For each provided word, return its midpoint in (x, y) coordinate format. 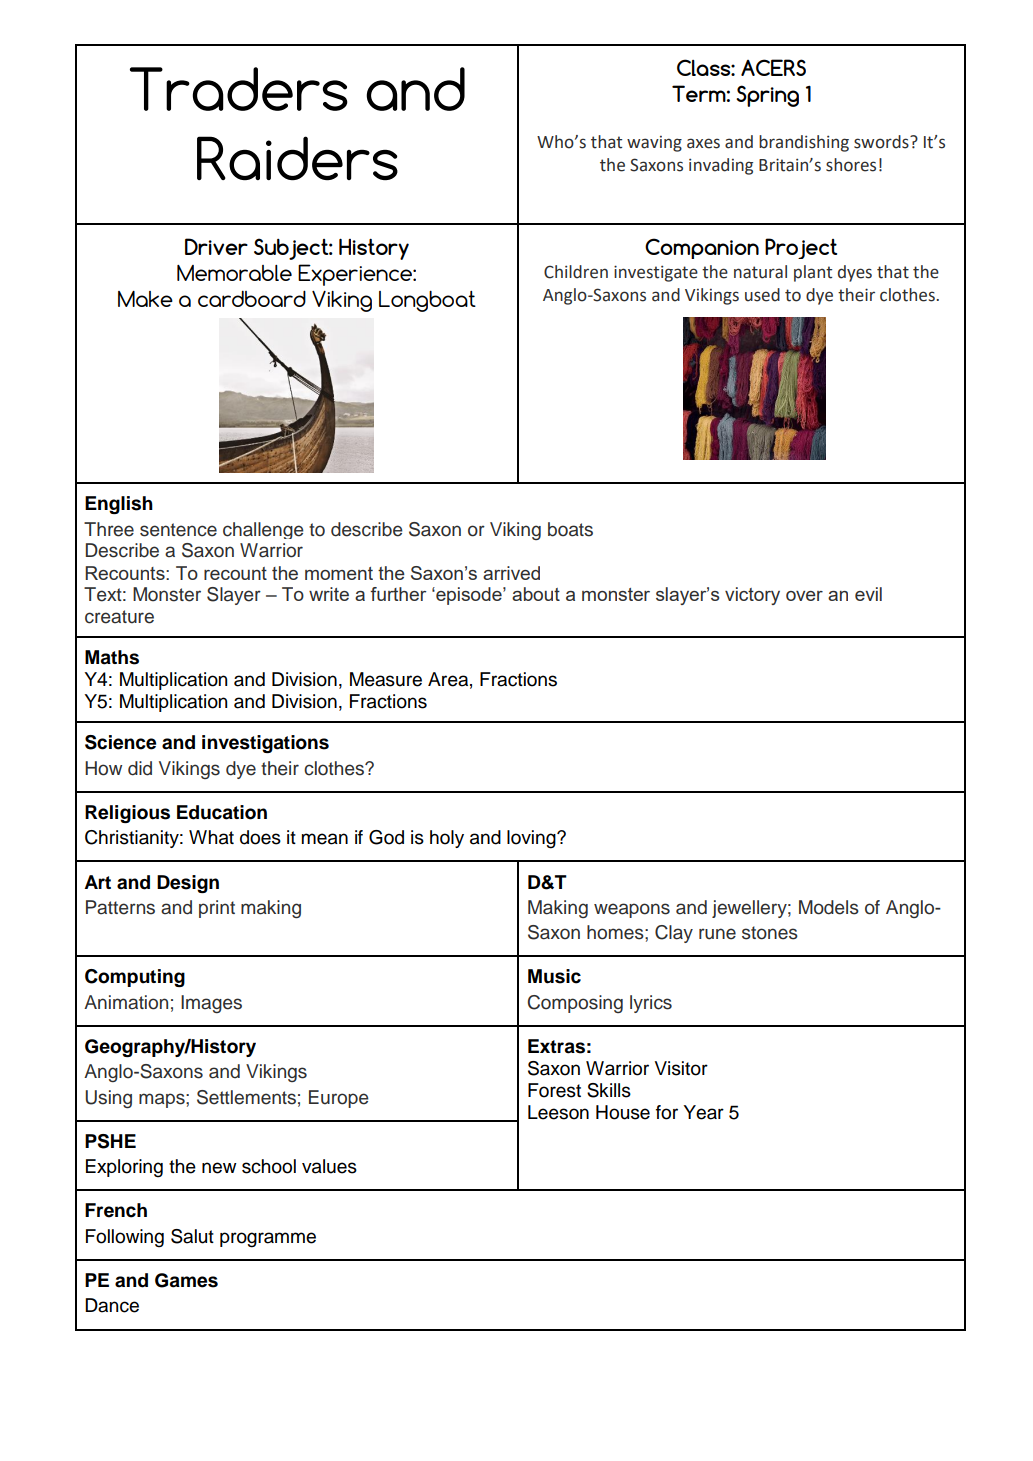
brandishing (804, 143)
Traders (239, 89)
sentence (178, 530)
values (329, 1166)
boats (570, 529)
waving (654, 144)
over (804, 596)
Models (829, 907)
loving (532, 839)
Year (703, 1112)
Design (188, 884)
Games (186, 1280)
